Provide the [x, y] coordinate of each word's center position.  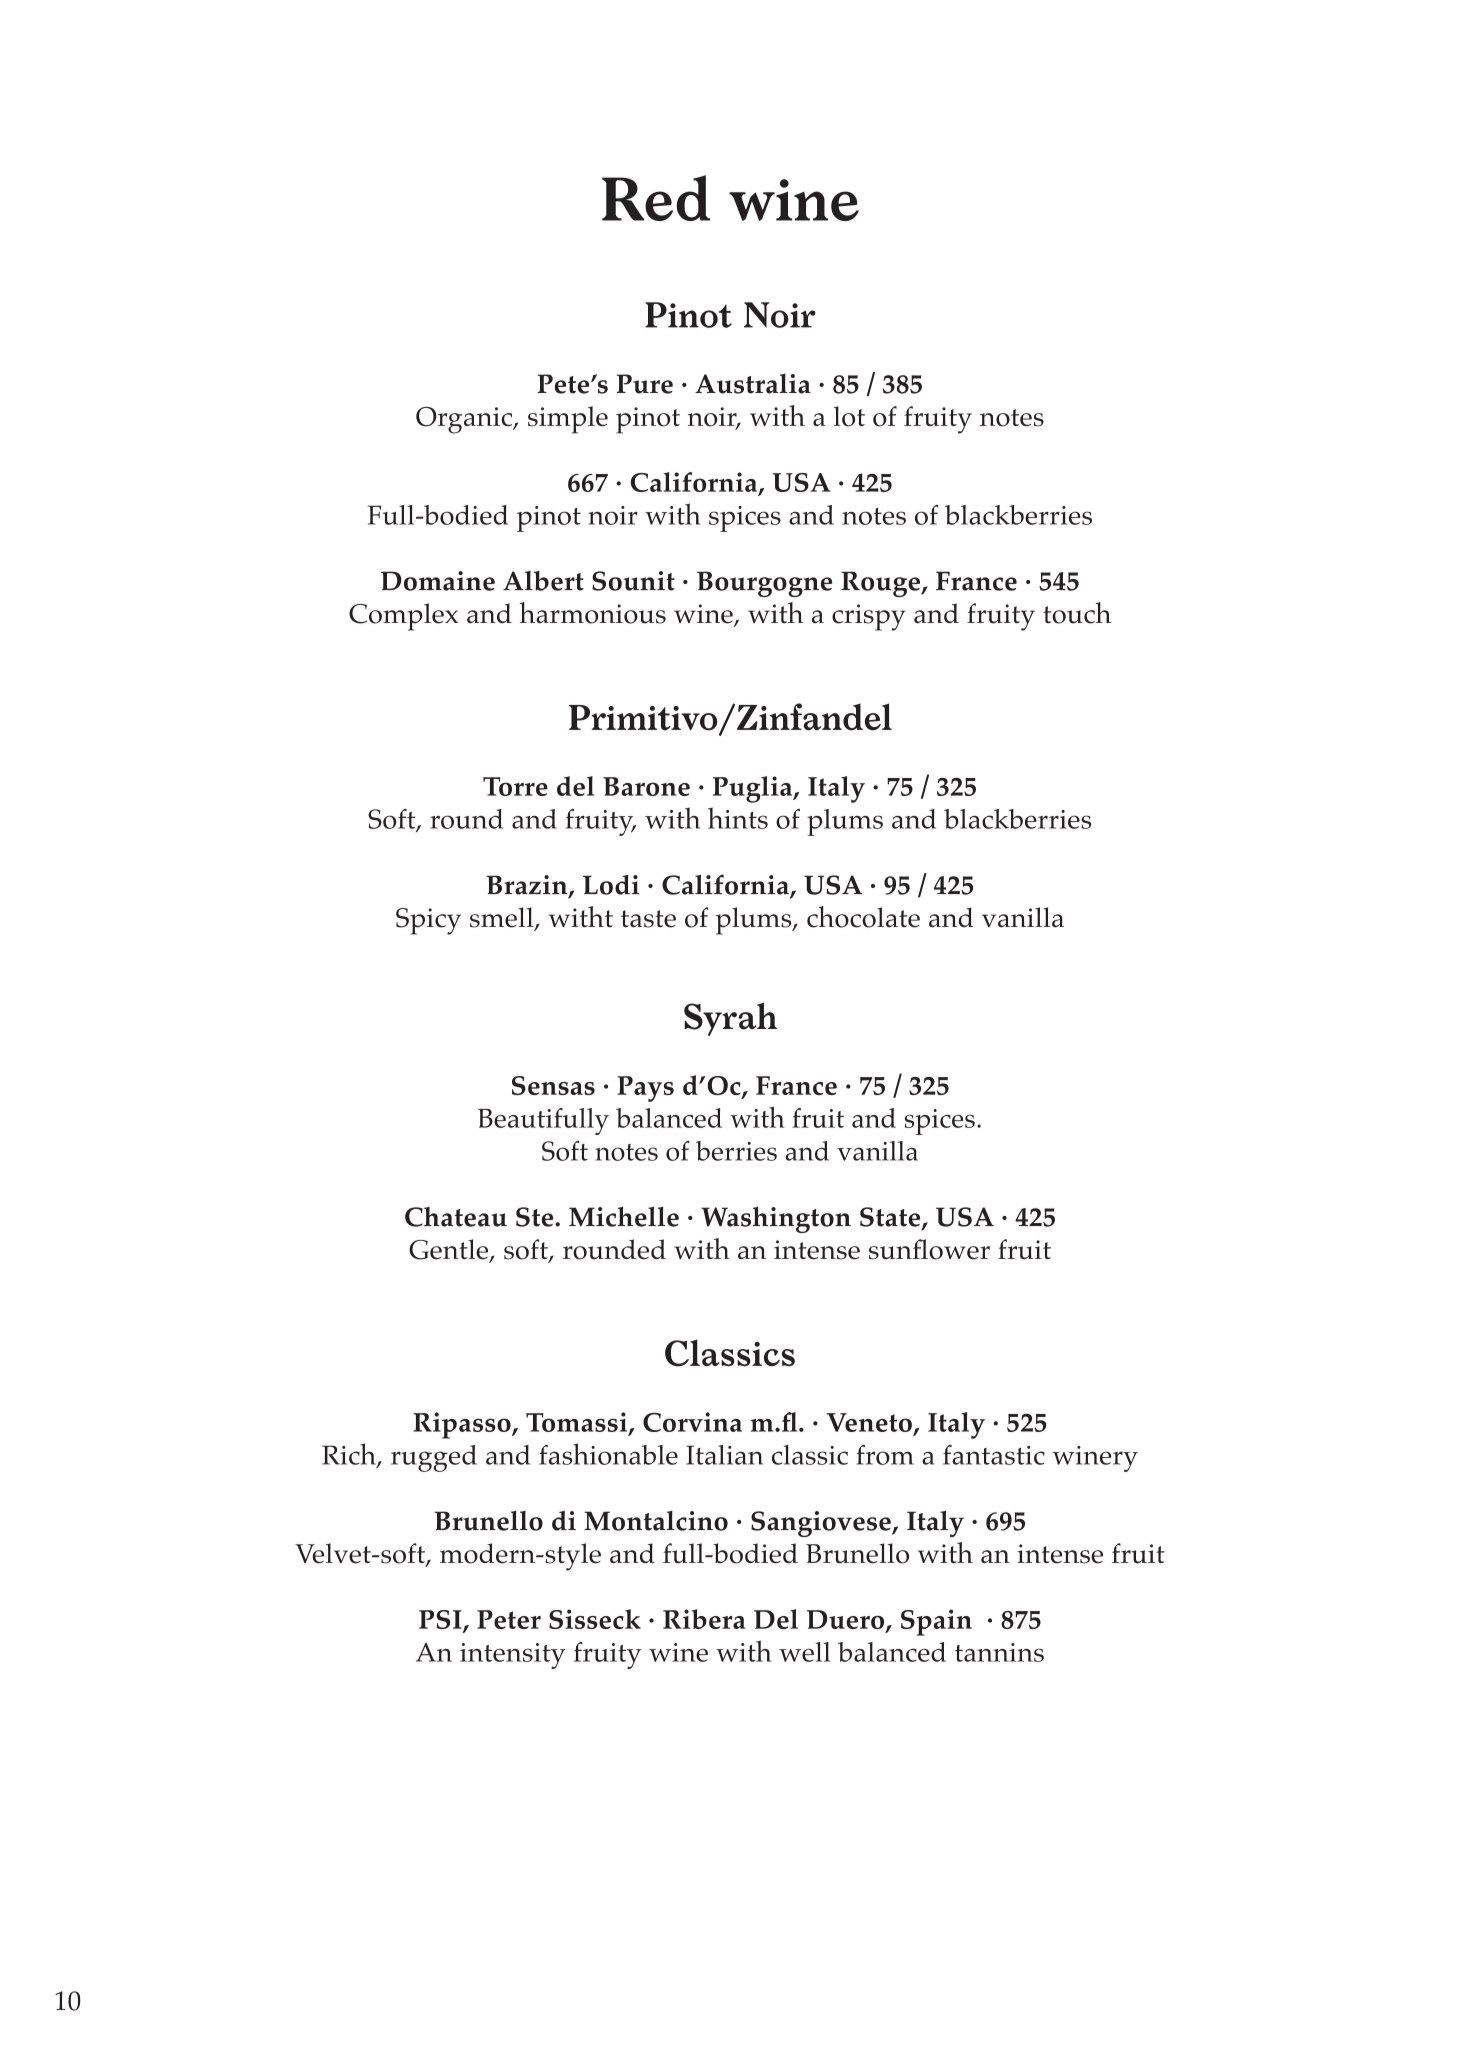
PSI [441, 1621]
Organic [465, 420]
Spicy [428, 921]
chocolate [863, 917]
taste [648, 919]
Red [656, 198]
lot [849, 416]
